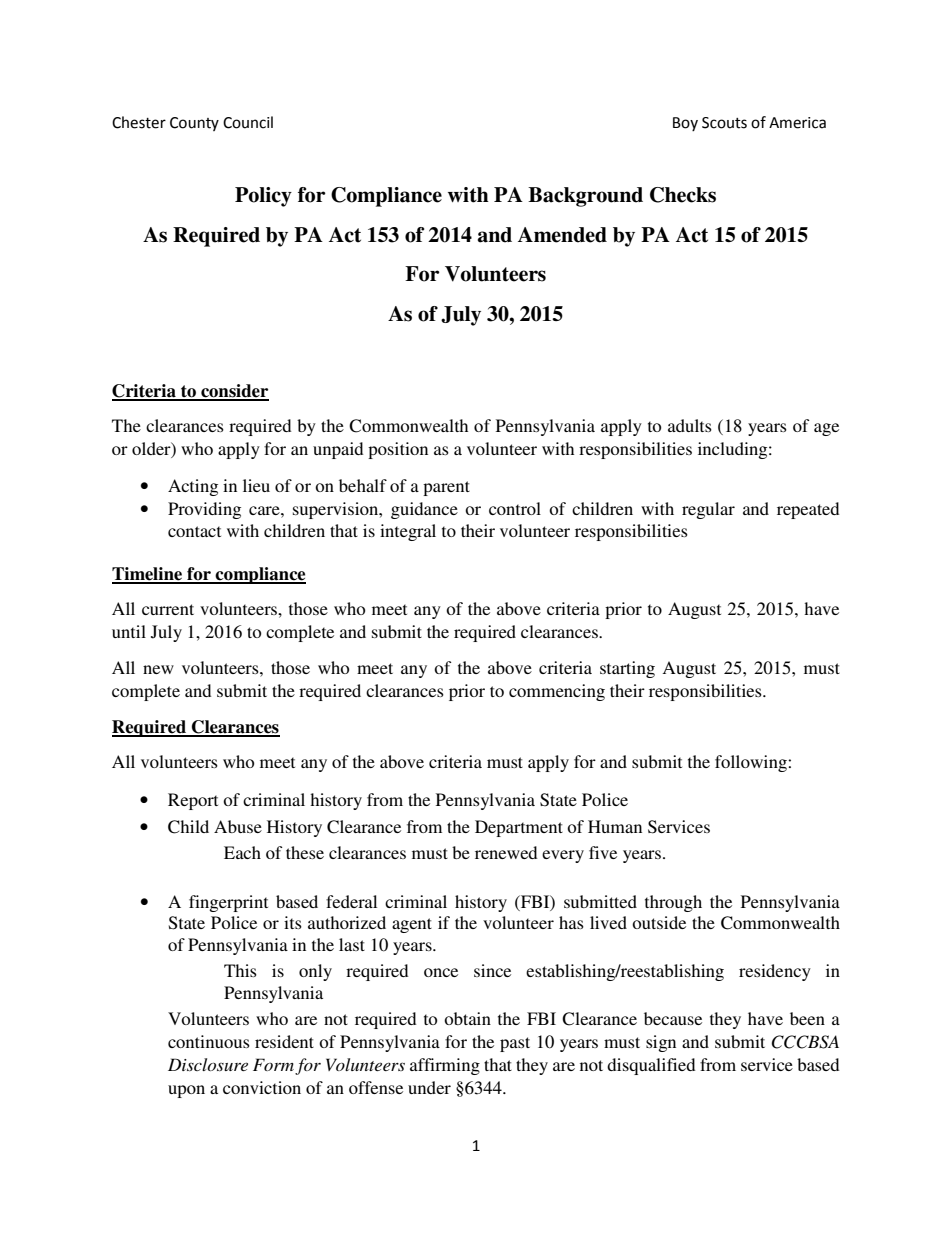 The width and height of the page is (952, 1233). What do you see at coordinates (208, 1064) in the page?
I see `Disclosure` at bounding box center [208, 1064].
